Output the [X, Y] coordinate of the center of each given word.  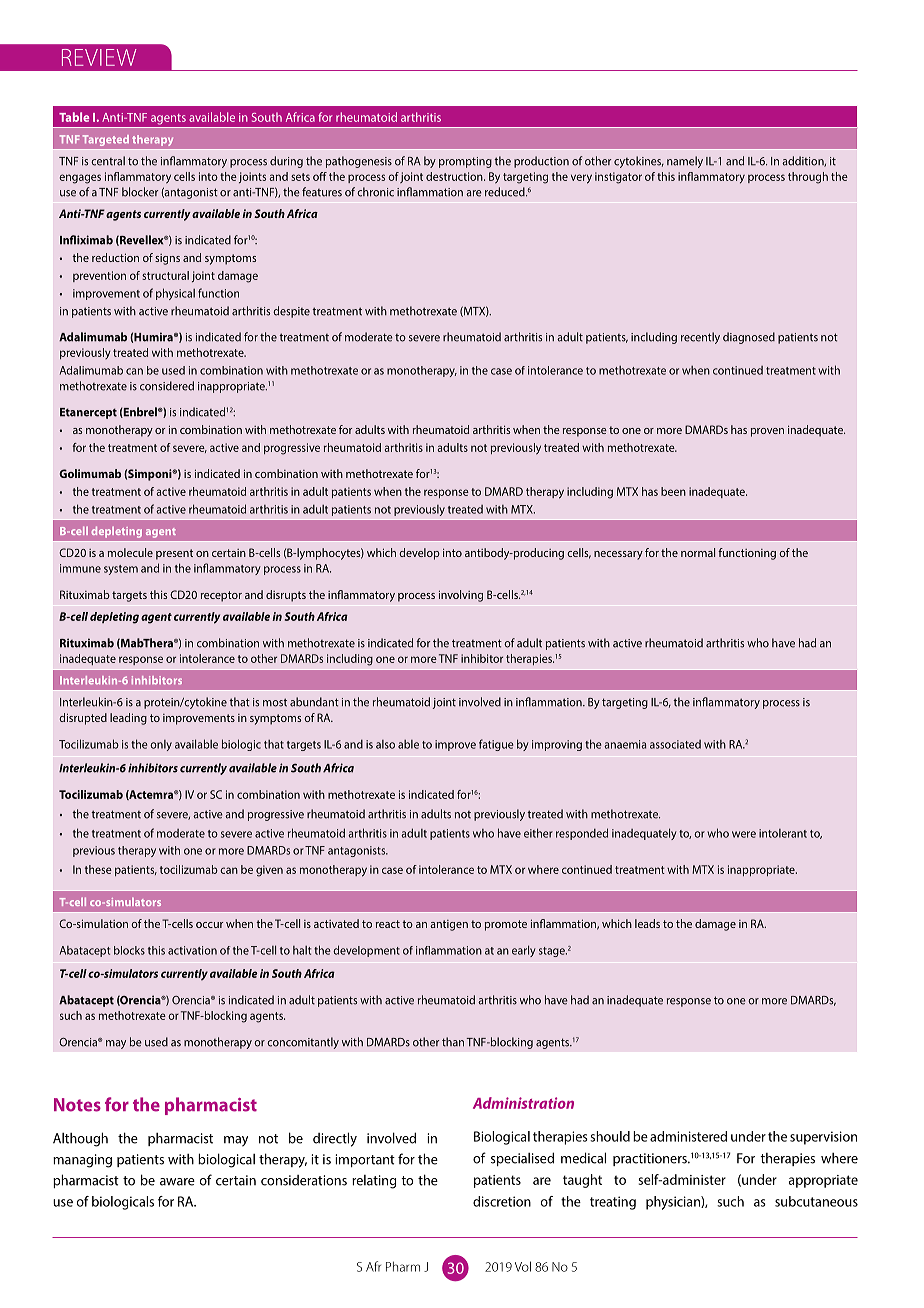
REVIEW [99, 57]
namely [685, 162]
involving [461, 596]
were [744, 834]
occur [209, 925]
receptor [221, 596]
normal [698, 552]
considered [167, 386]
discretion [502, 1201]
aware [177, 1182]
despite [291, 312]
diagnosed [749, 338]
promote [506, 925]
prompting [465, 162]
